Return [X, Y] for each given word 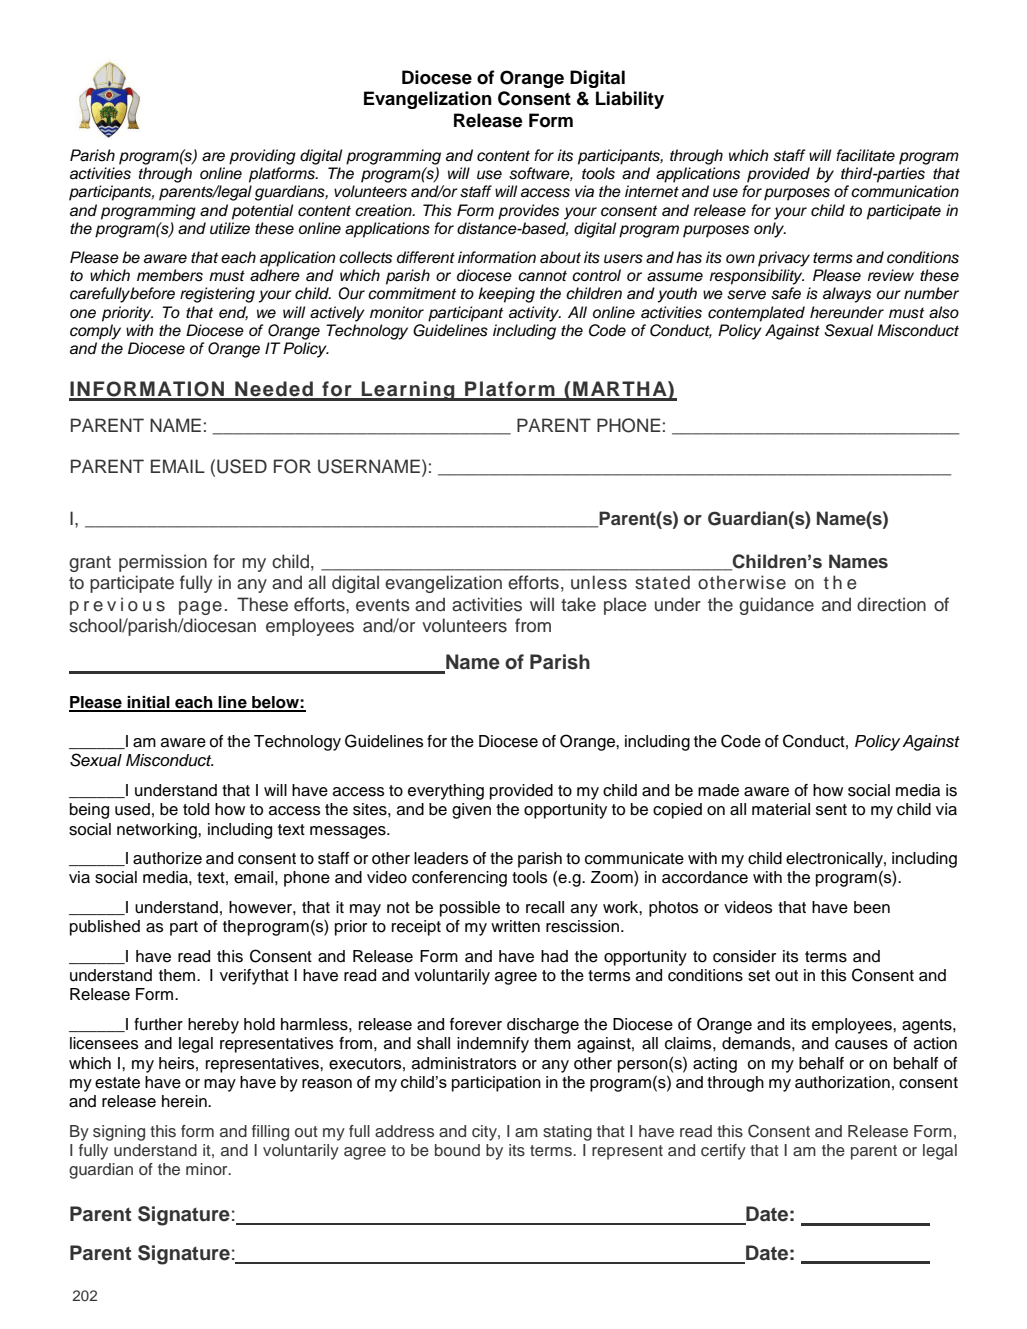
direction [891, 604]
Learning [408, 391]
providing [262, 157]
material [781, 809]
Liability [630, 100]
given [471, 811]
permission [163, 563]
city [485, 1133]
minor [208, 1169]
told [196, 809]
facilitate [865, 155]
